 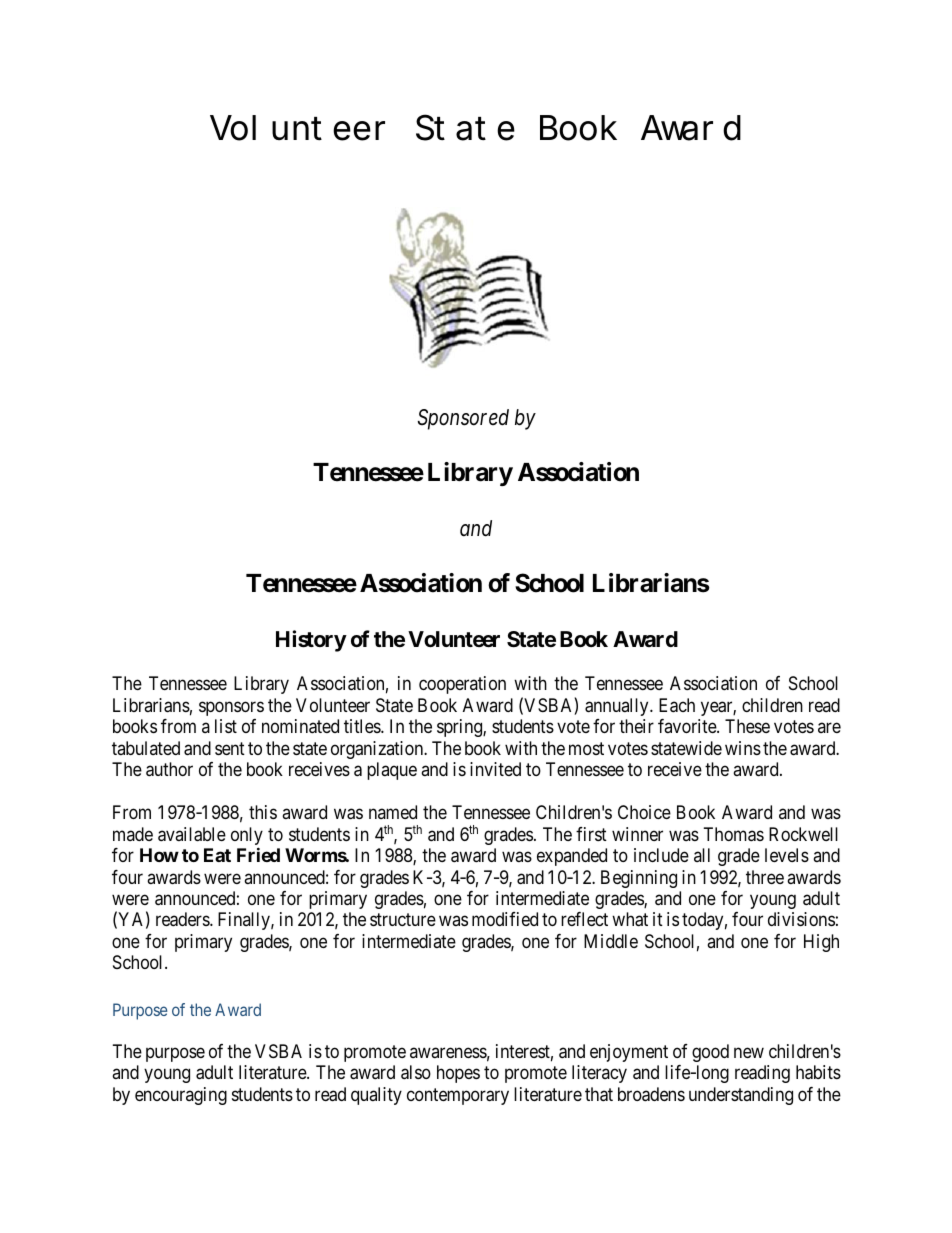 What do you see at coordinates (181, 1096) in the page?
I see `encouraging` at bounding box center [181, 1096].
